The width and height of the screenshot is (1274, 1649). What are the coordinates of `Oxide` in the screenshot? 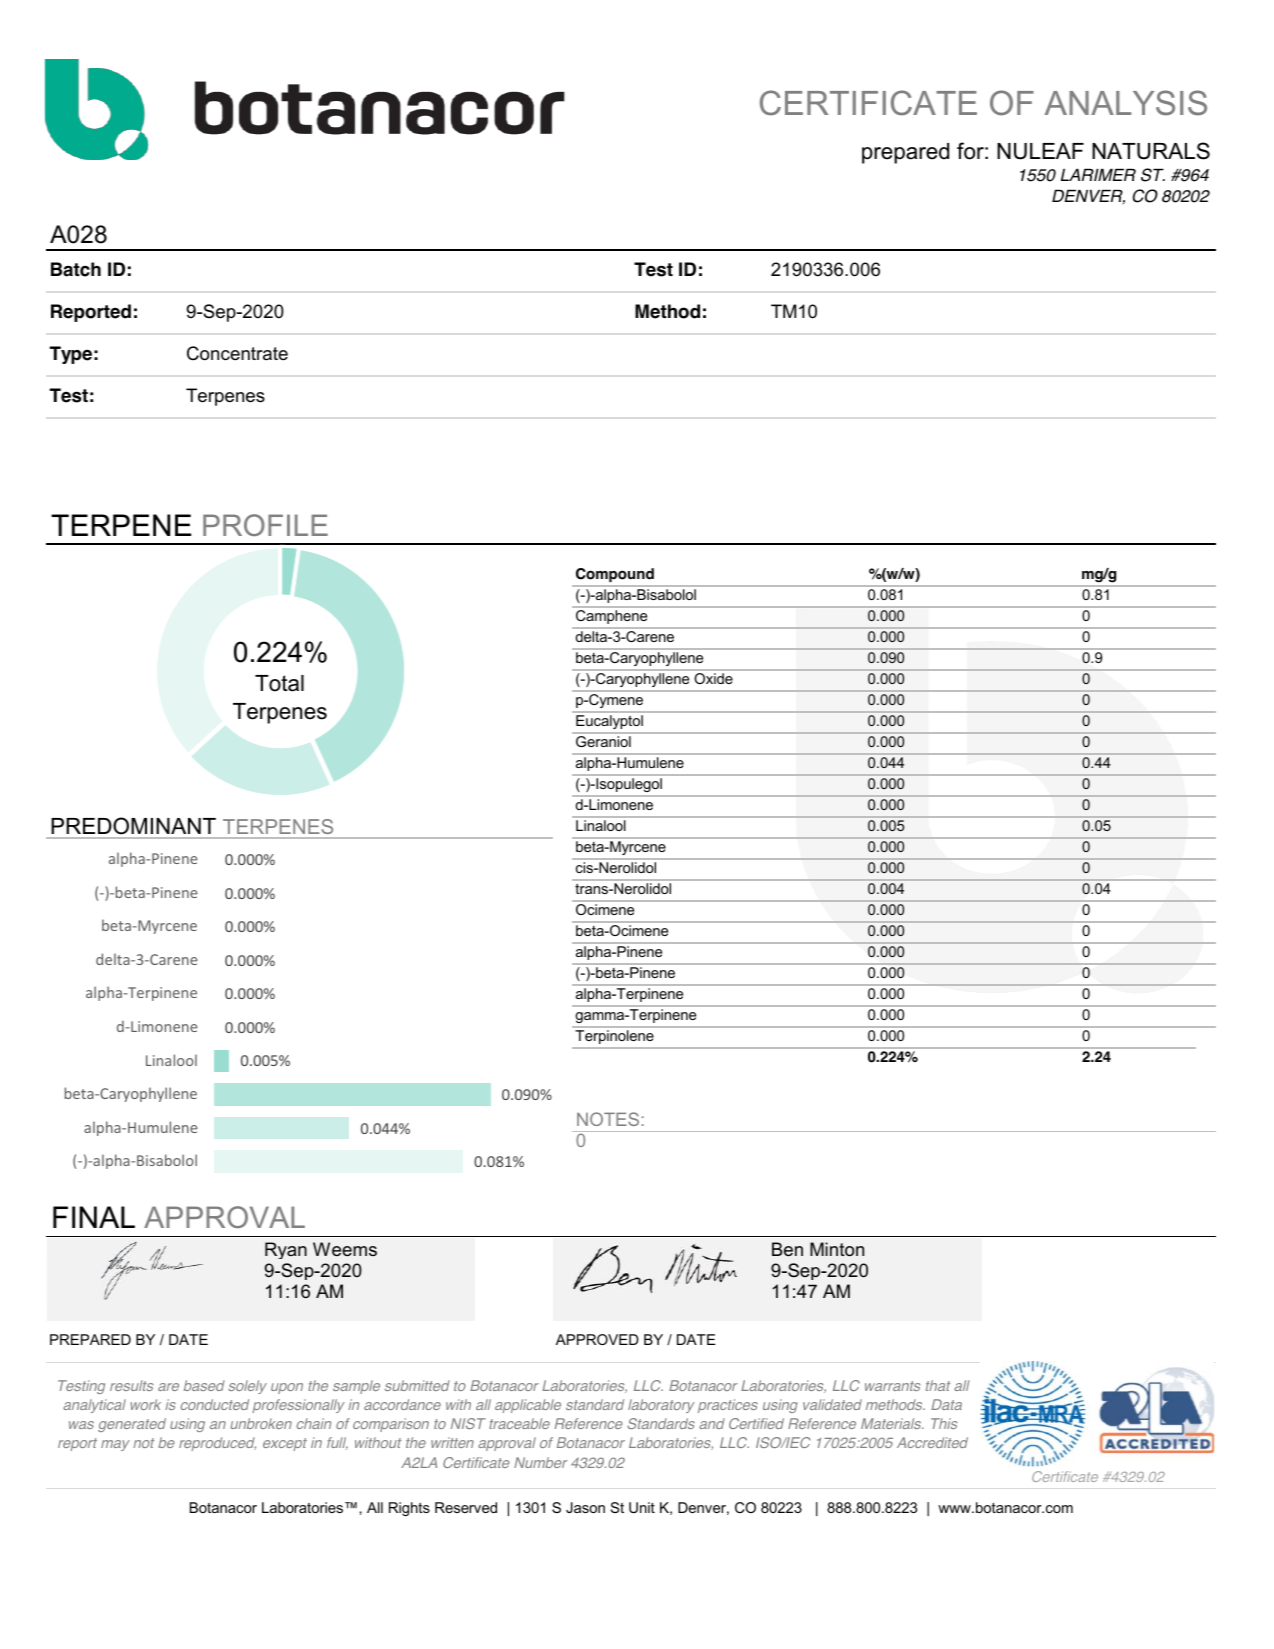 It's located at (714, 678).
